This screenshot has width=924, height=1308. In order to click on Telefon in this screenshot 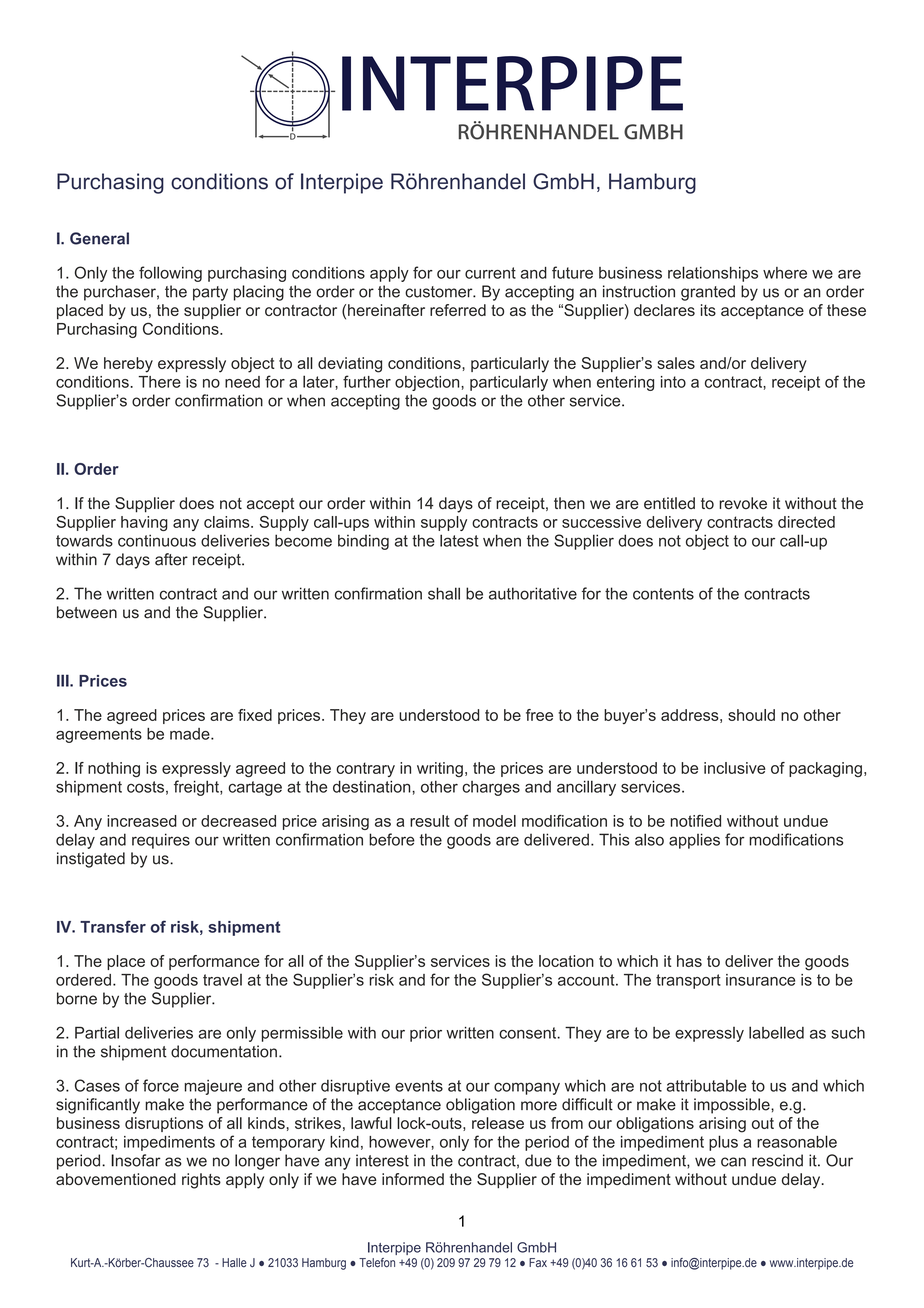, I will do `click(377, 1263)`.
